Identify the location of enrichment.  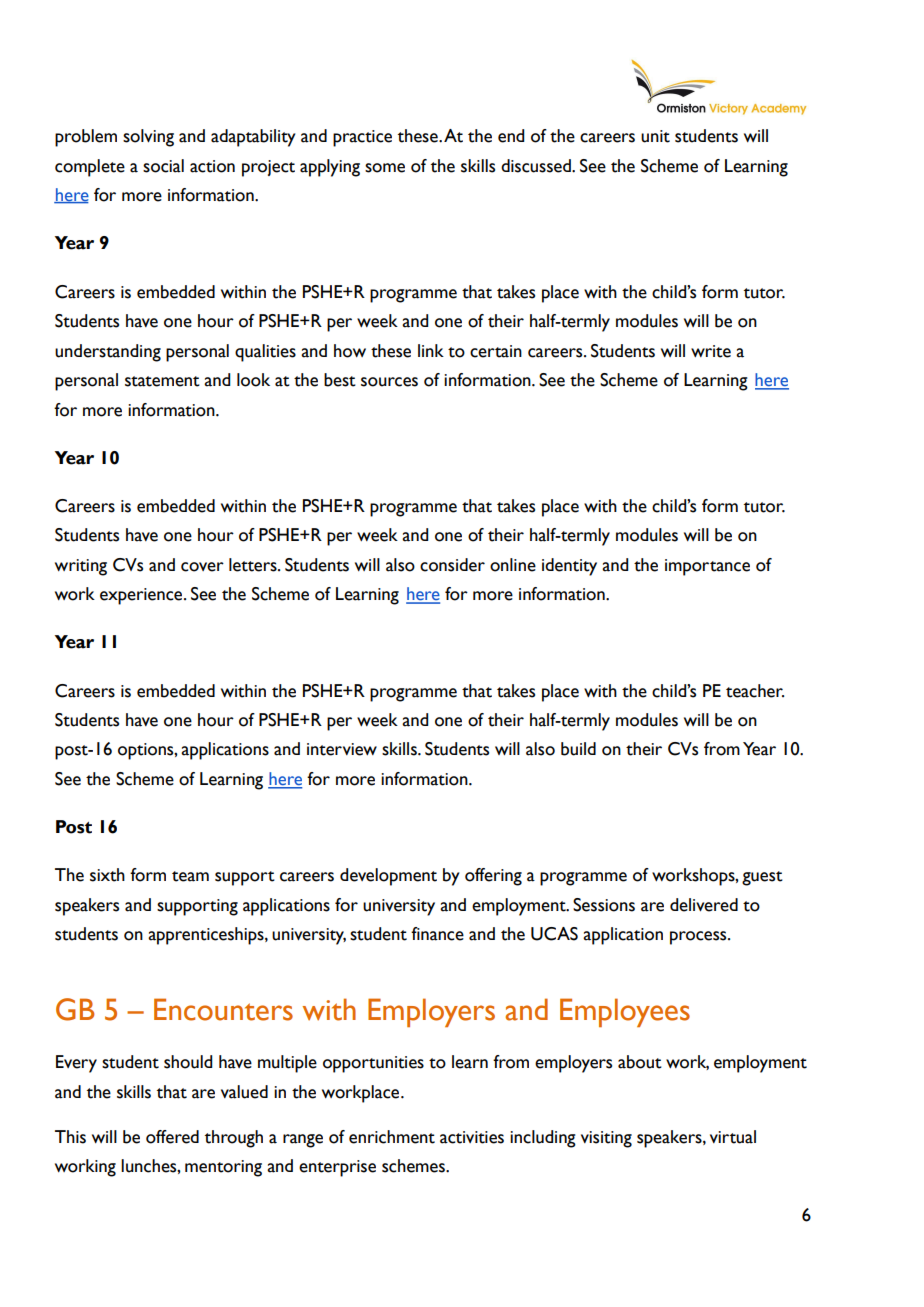
(392, 1137).
